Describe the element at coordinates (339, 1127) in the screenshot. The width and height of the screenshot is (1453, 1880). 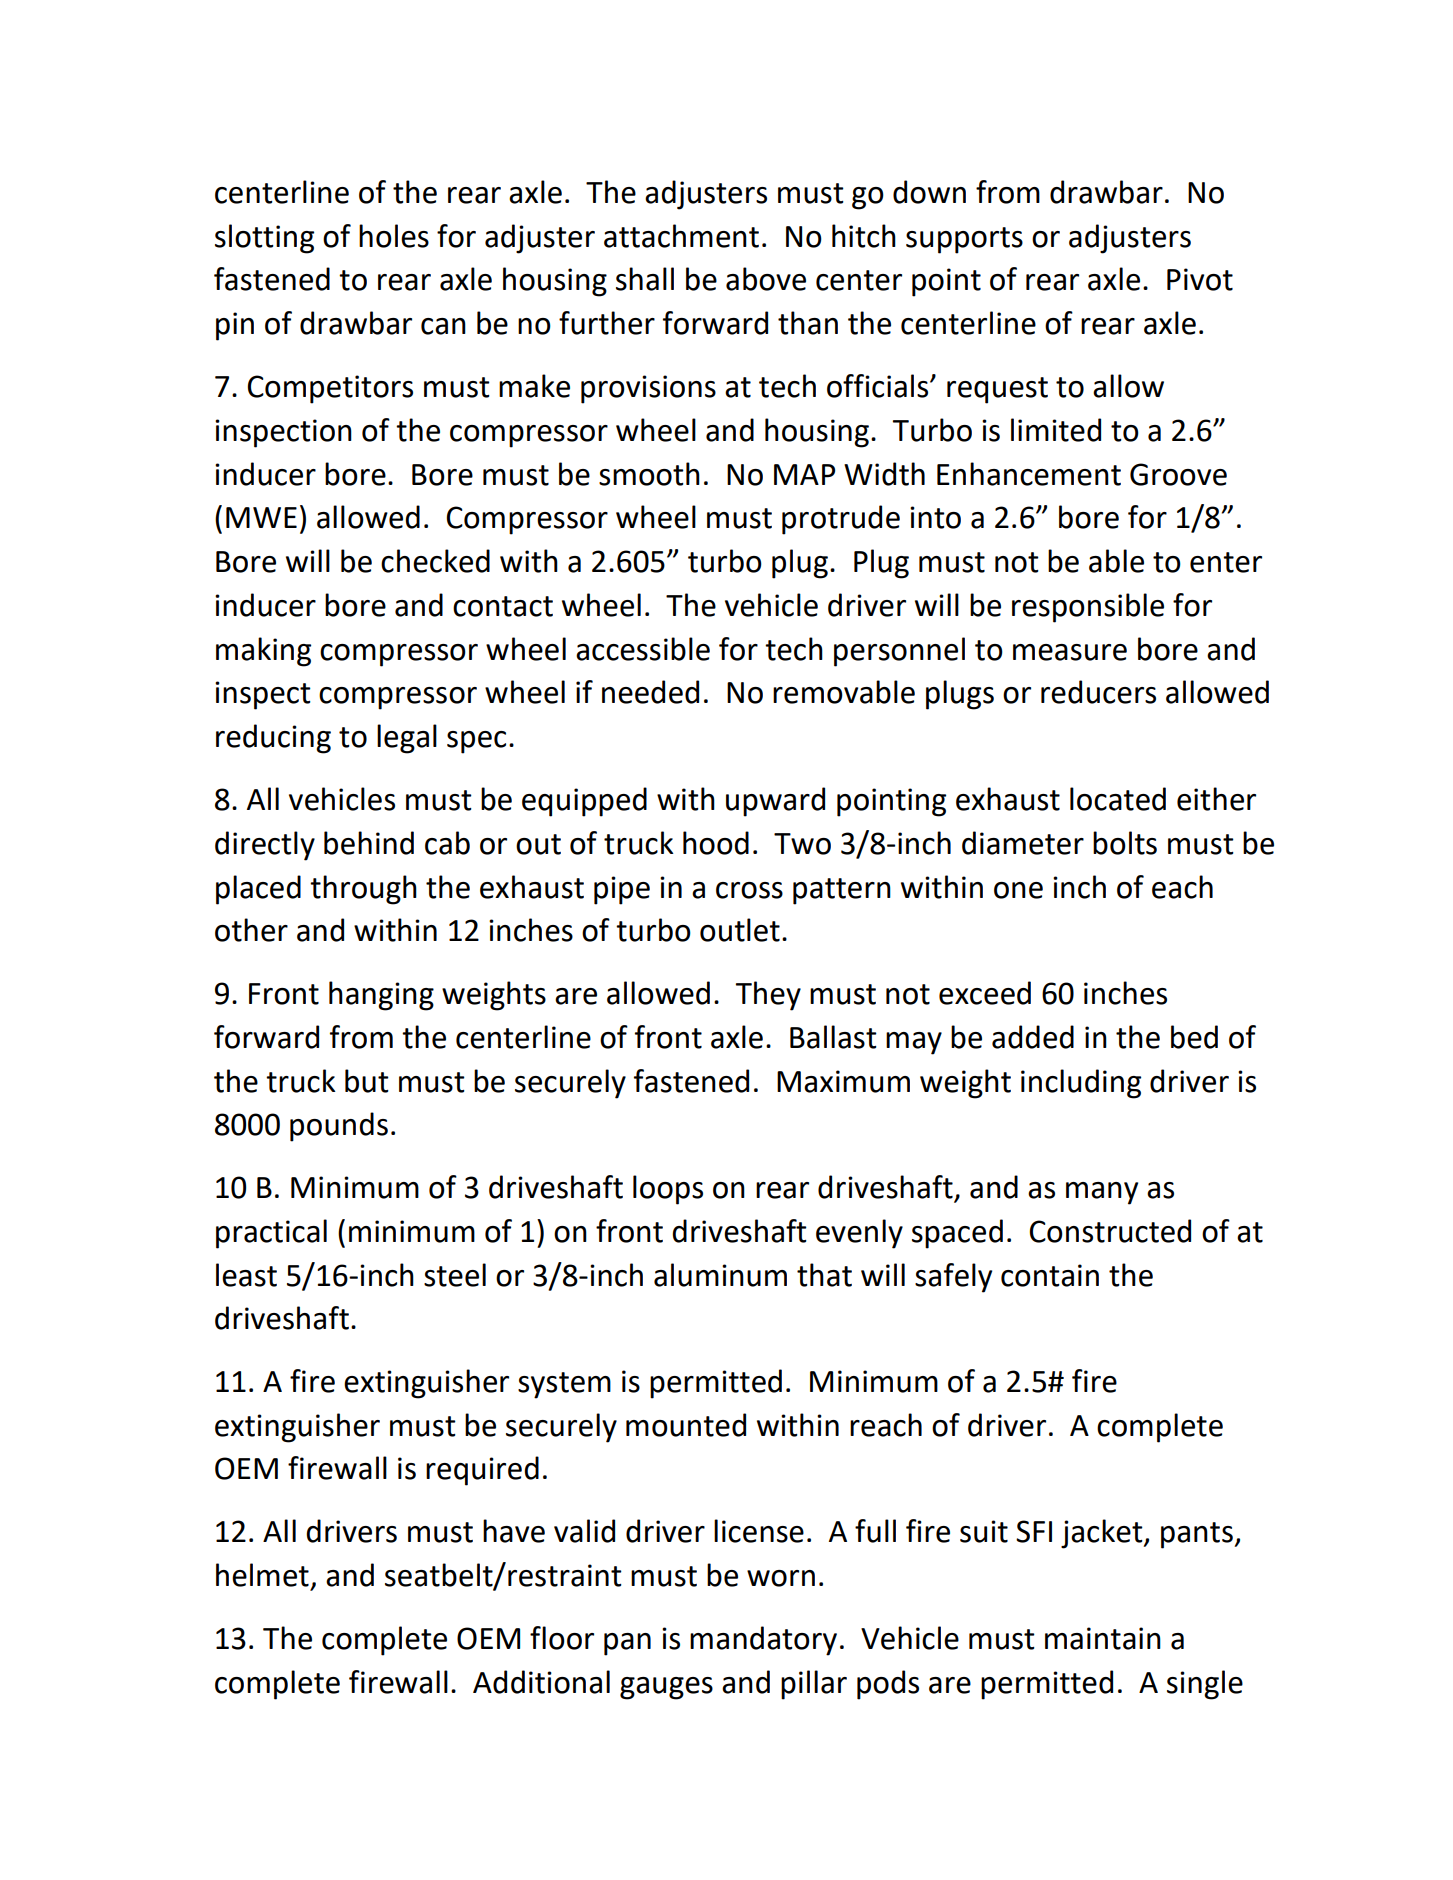
I see `pounds` at that location.
